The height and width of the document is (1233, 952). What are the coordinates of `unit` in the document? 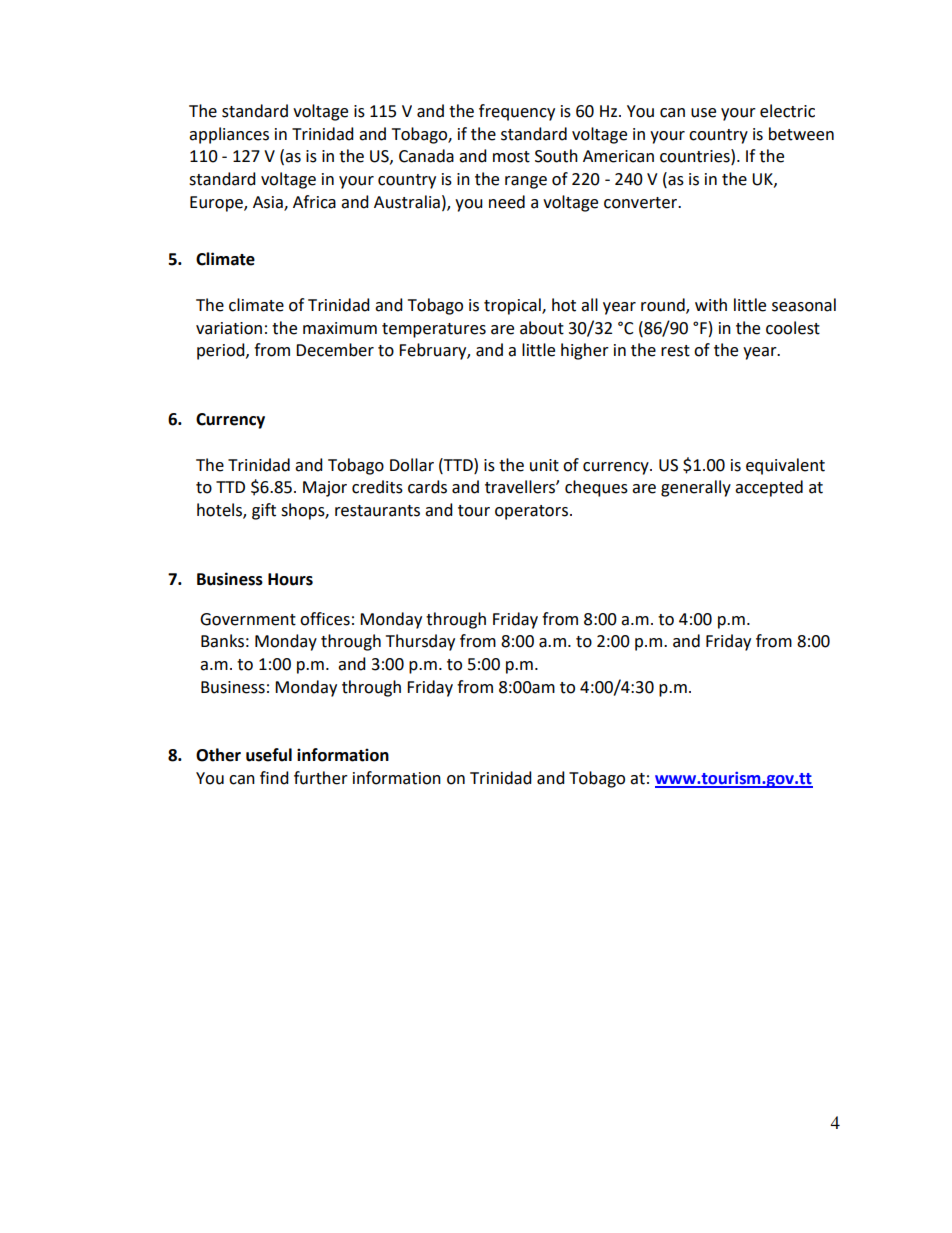 It's located at (544, 465).
